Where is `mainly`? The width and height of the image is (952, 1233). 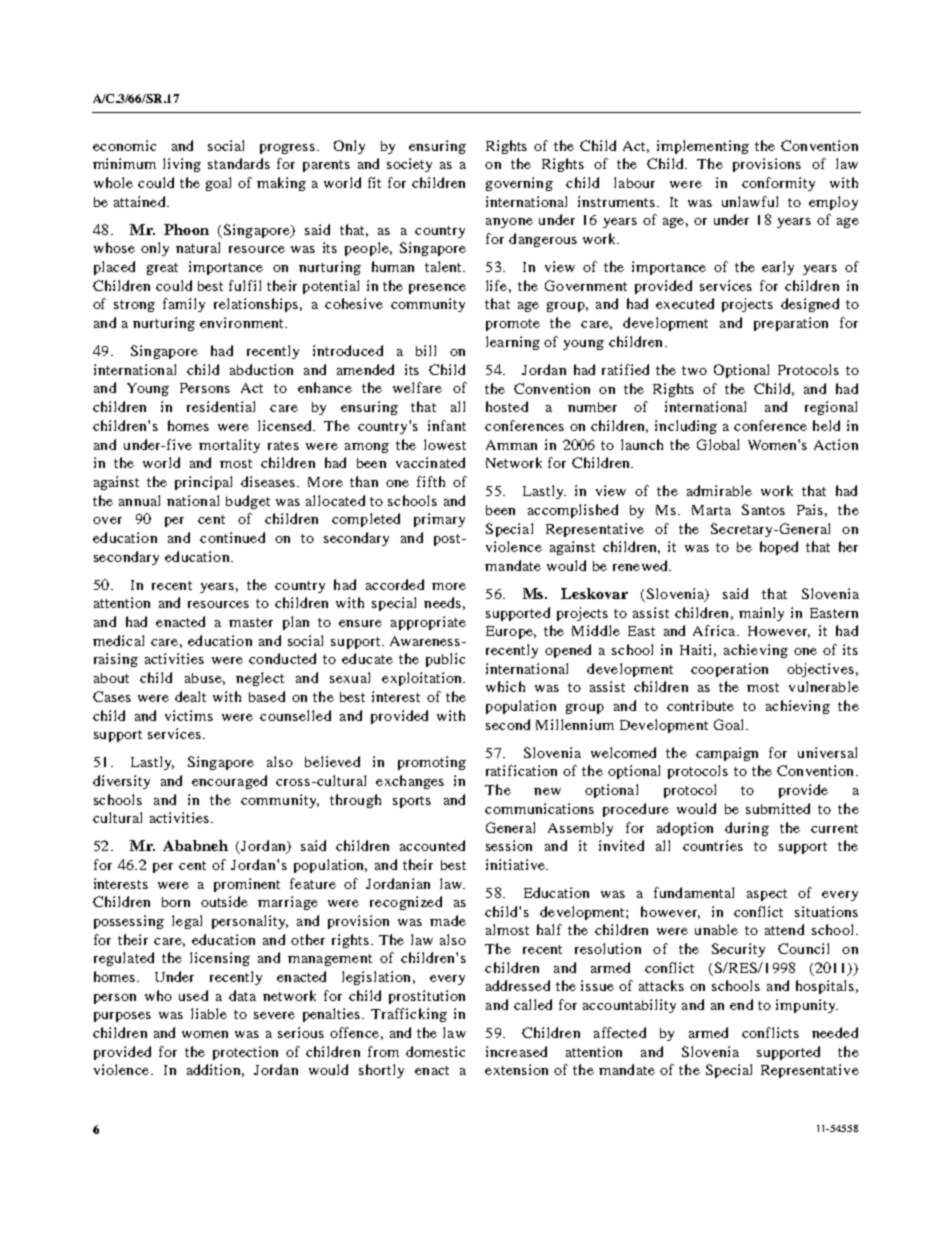
mainly is located at coordinates (761, 614).
